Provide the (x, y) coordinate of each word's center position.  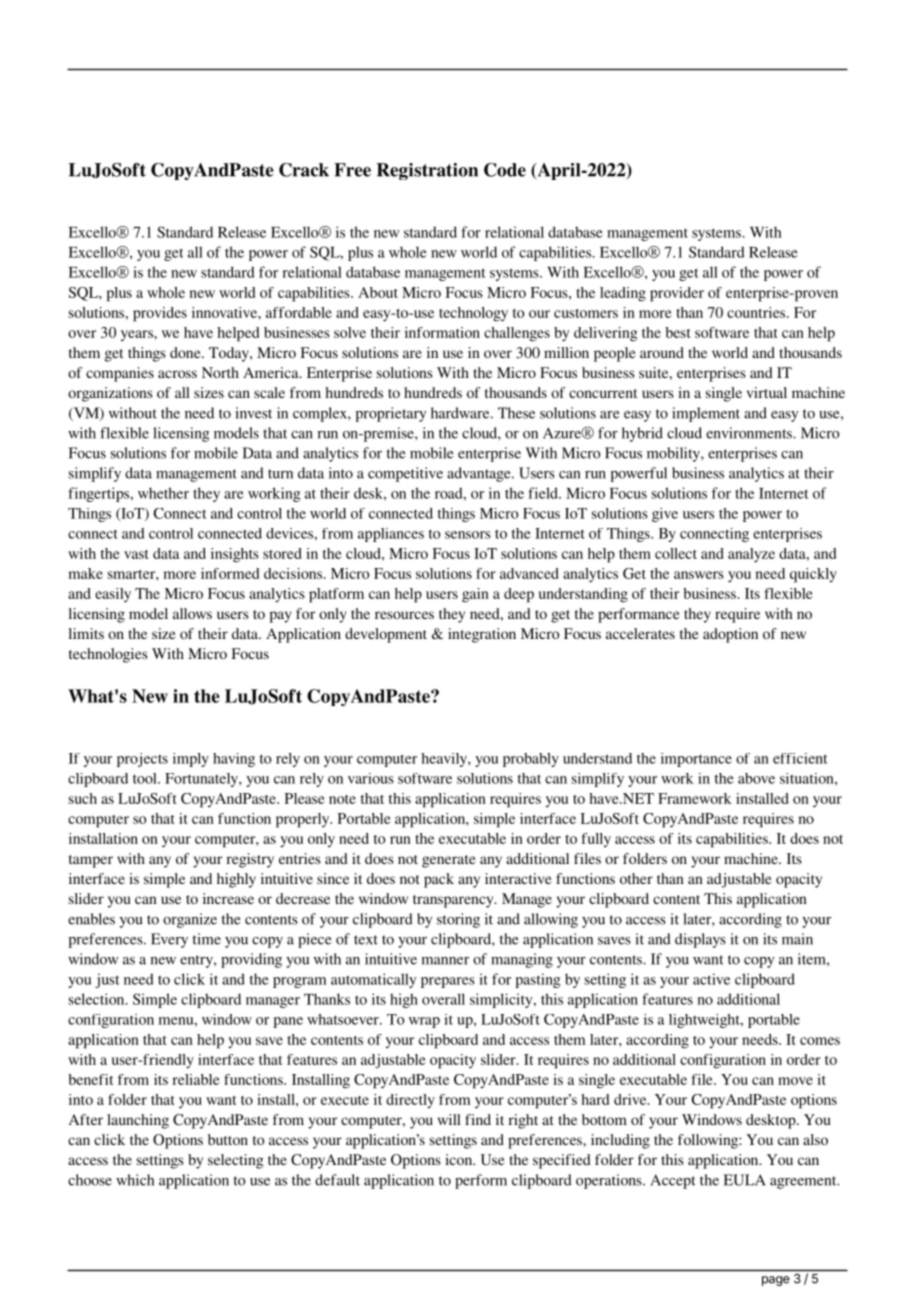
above (756, 778)
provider (677, 294)
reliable (196, 1079)
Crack (304, 170)
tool (146, 778)
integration (482, 635)
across (177, 374)
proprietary (391, 414)
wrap (424, 1022)
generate (449, 861)
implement (706, 414)
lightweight (705, 1021)
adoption (730, 635)
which (135, 1180)
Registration (427, 171)
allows (192, 613)
